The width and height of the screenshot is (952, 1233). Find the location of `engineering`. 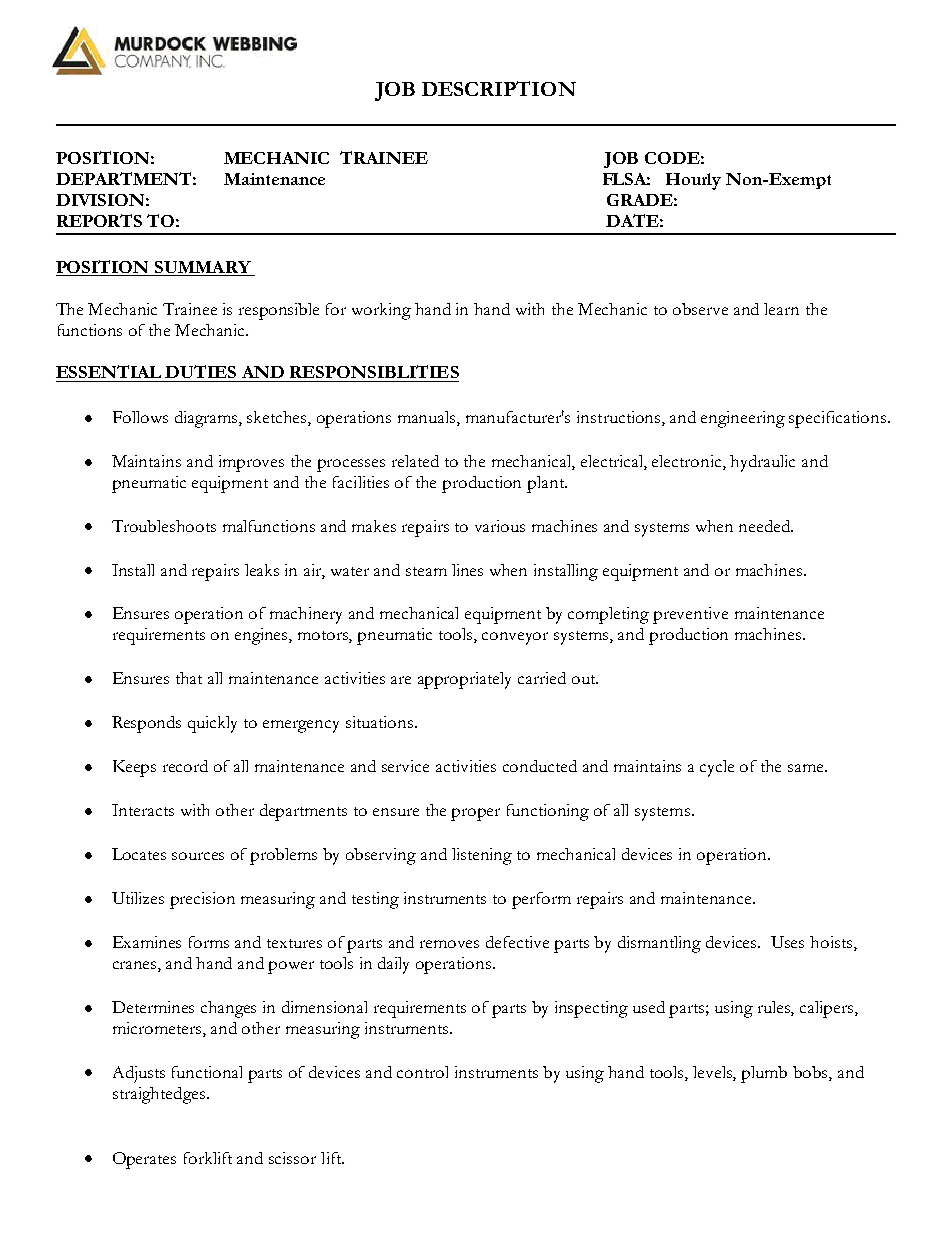

engineering is located at coordinates (743, 419).
